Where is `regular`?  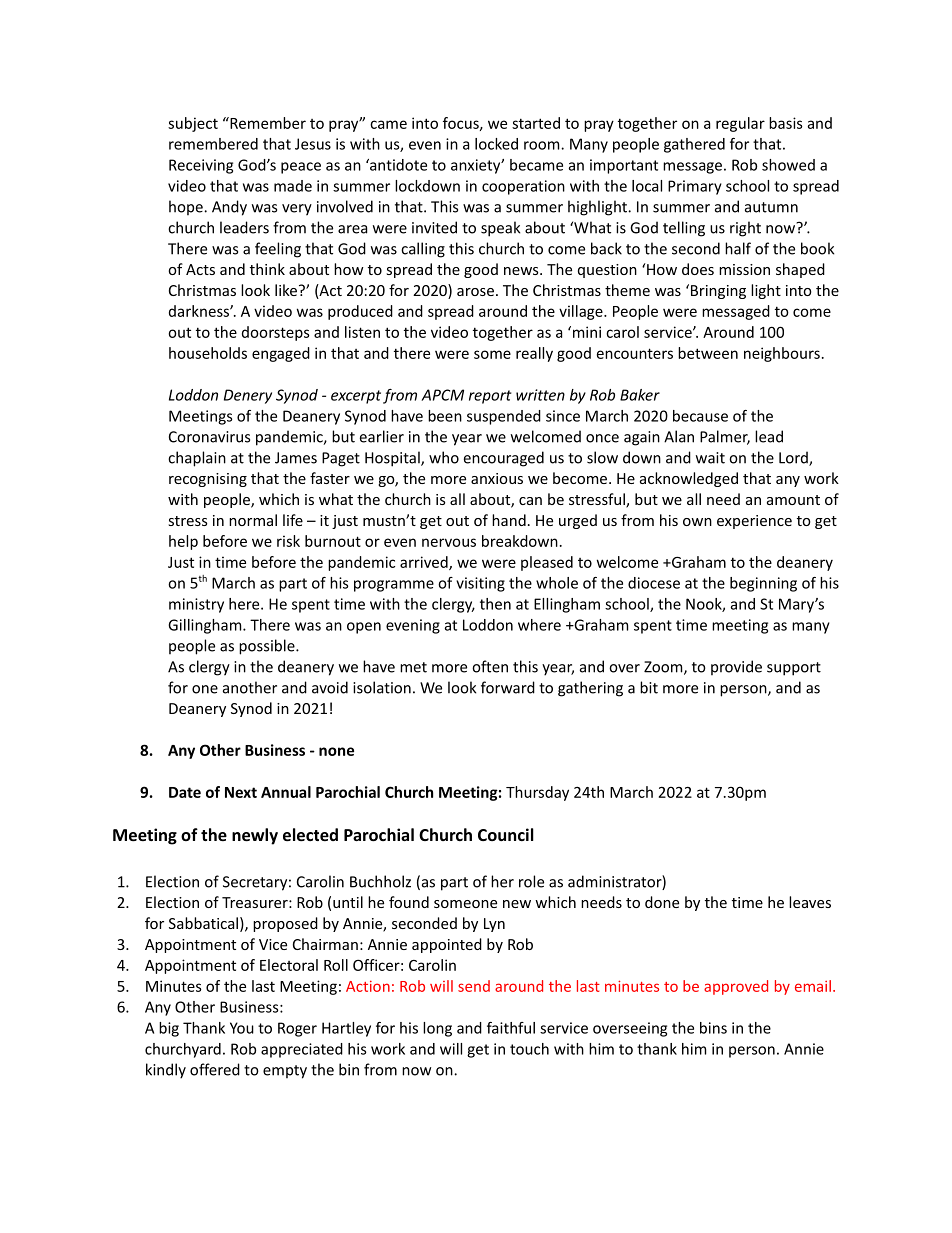 regular is located at coordinates (740, 124).
